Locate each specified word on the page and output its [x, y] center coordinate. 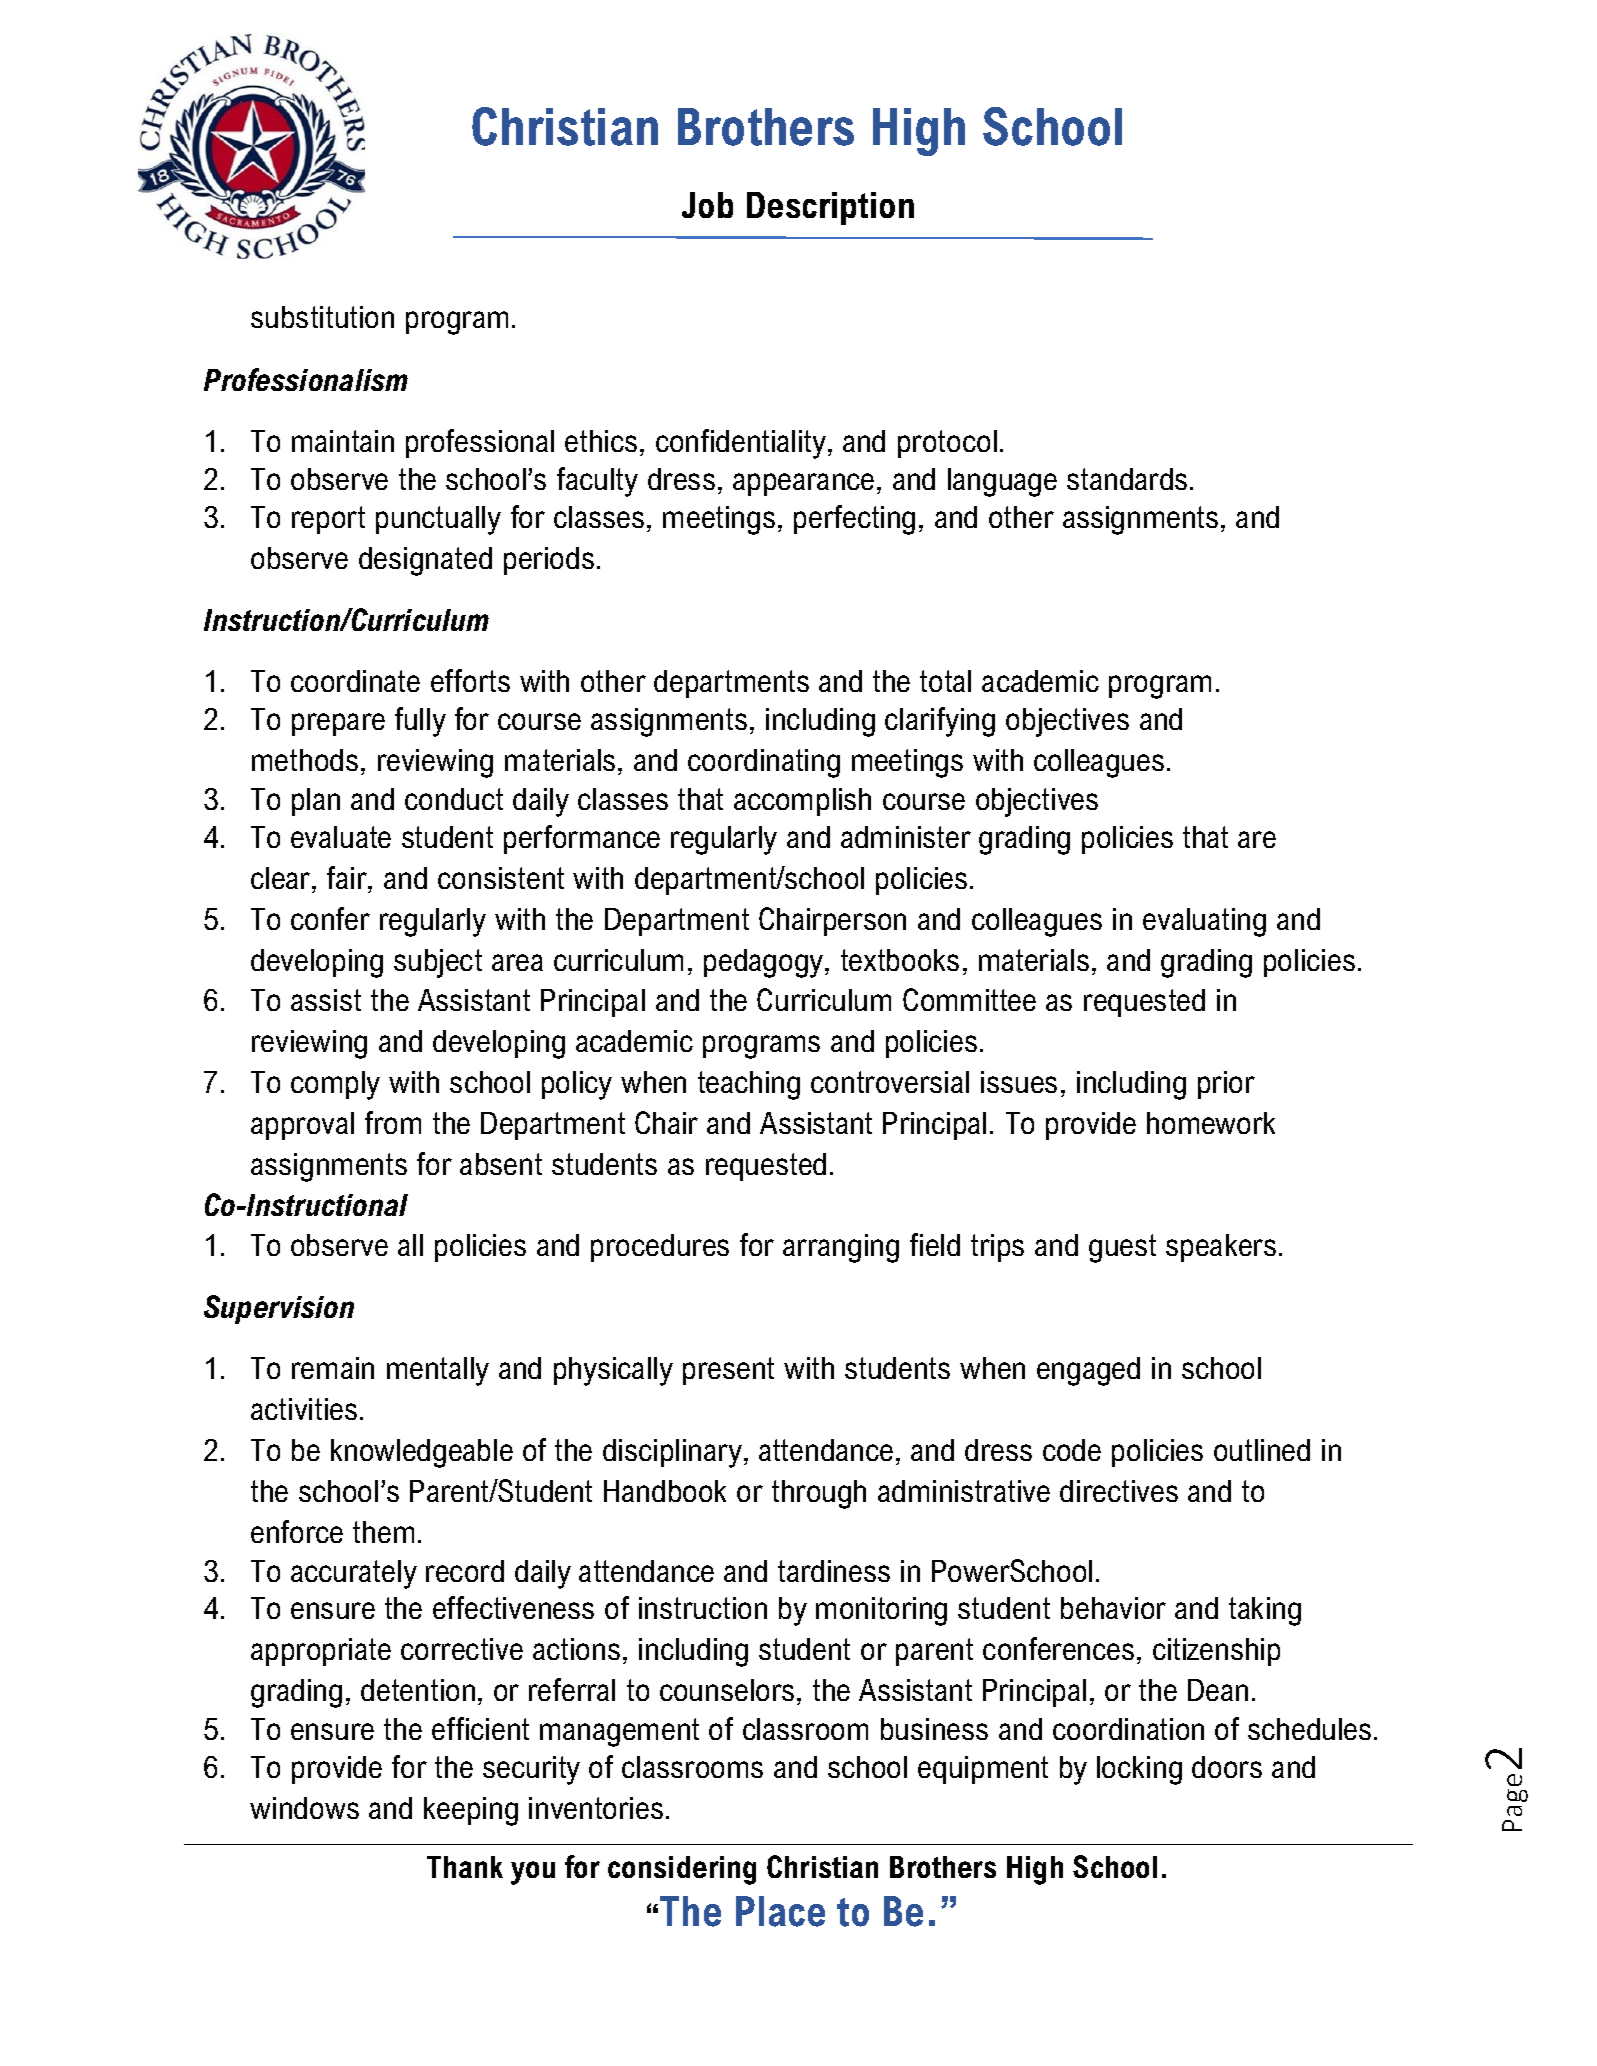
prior [1226, 1085]
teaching [749, 1085]
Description [830, 208]
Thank [465, 1867]
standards [1127, 479]
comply [335, 1085]
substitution [322, 317]
